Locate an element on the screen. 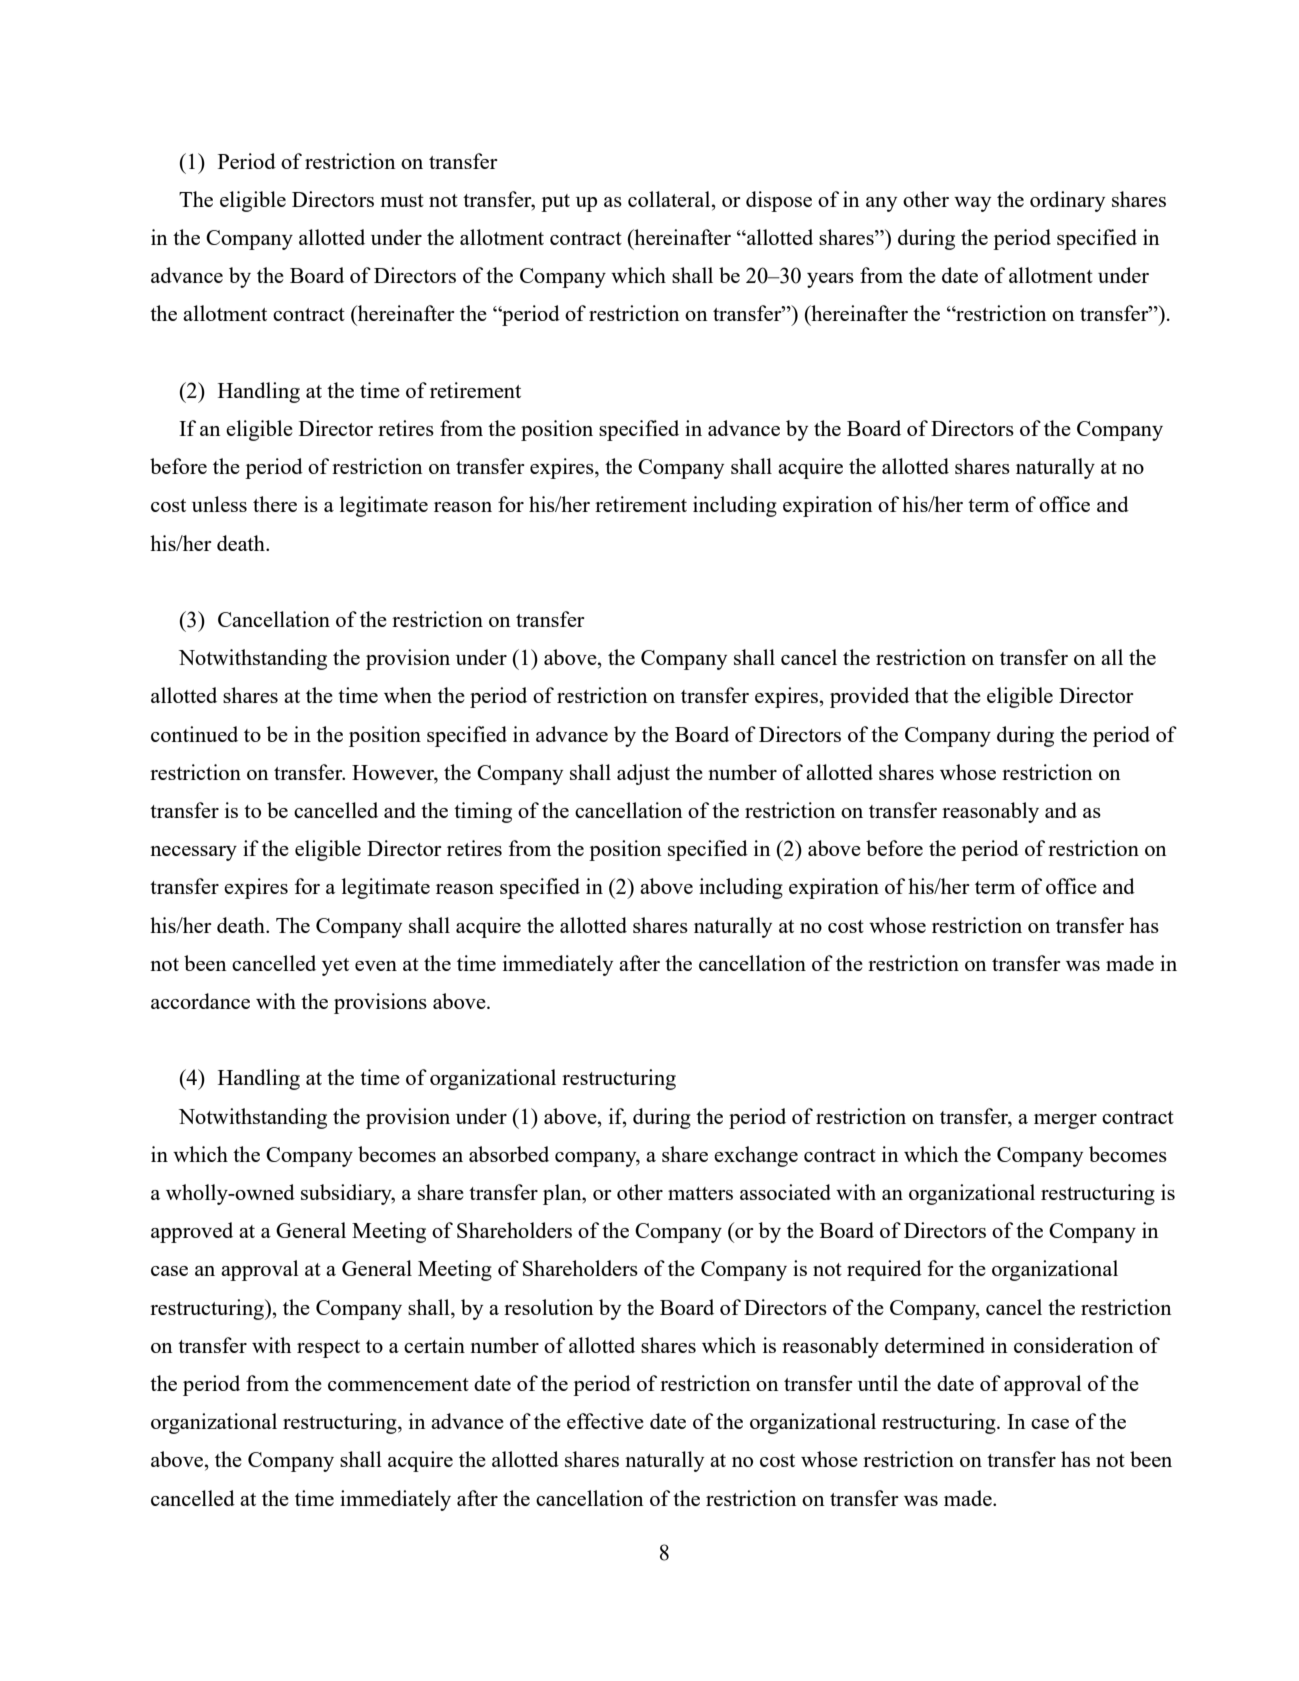  put is located at coordinates (555, 203).
